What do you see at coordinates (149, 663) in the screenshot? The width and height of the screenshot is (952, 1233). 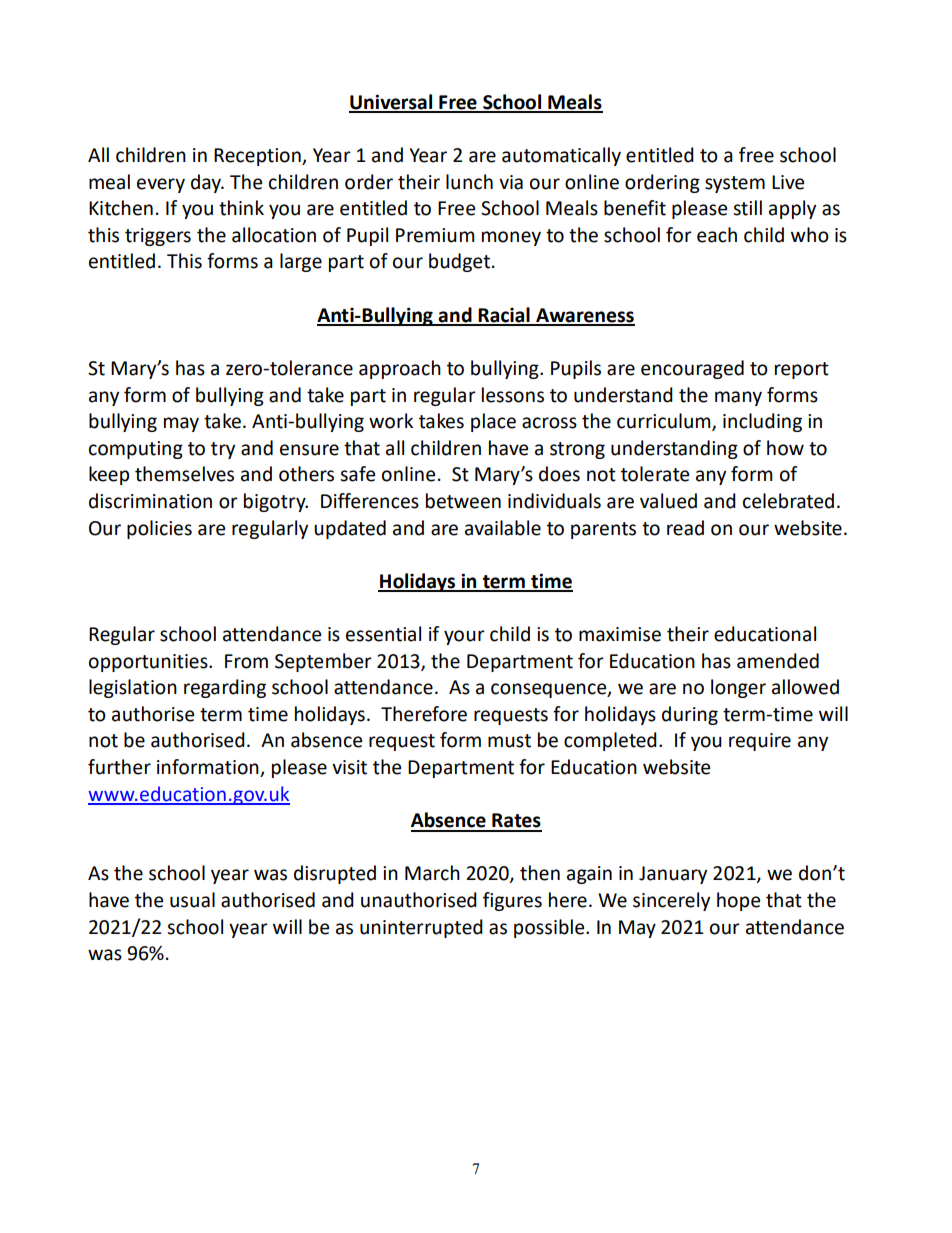 I see `opportunities` at bounding box center [149, 663].
